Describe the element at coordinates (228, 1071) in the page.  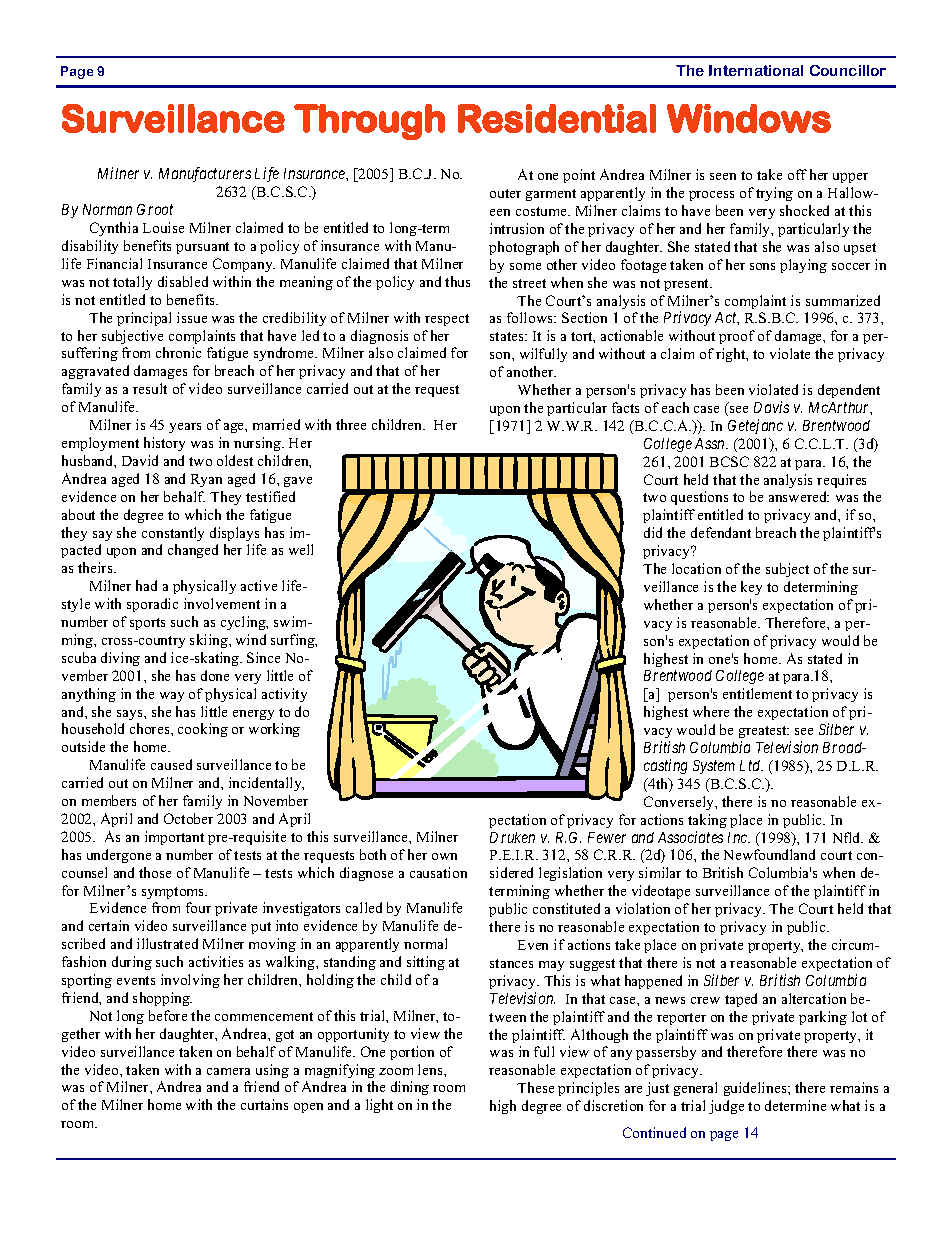
I see `camera` at that location.
